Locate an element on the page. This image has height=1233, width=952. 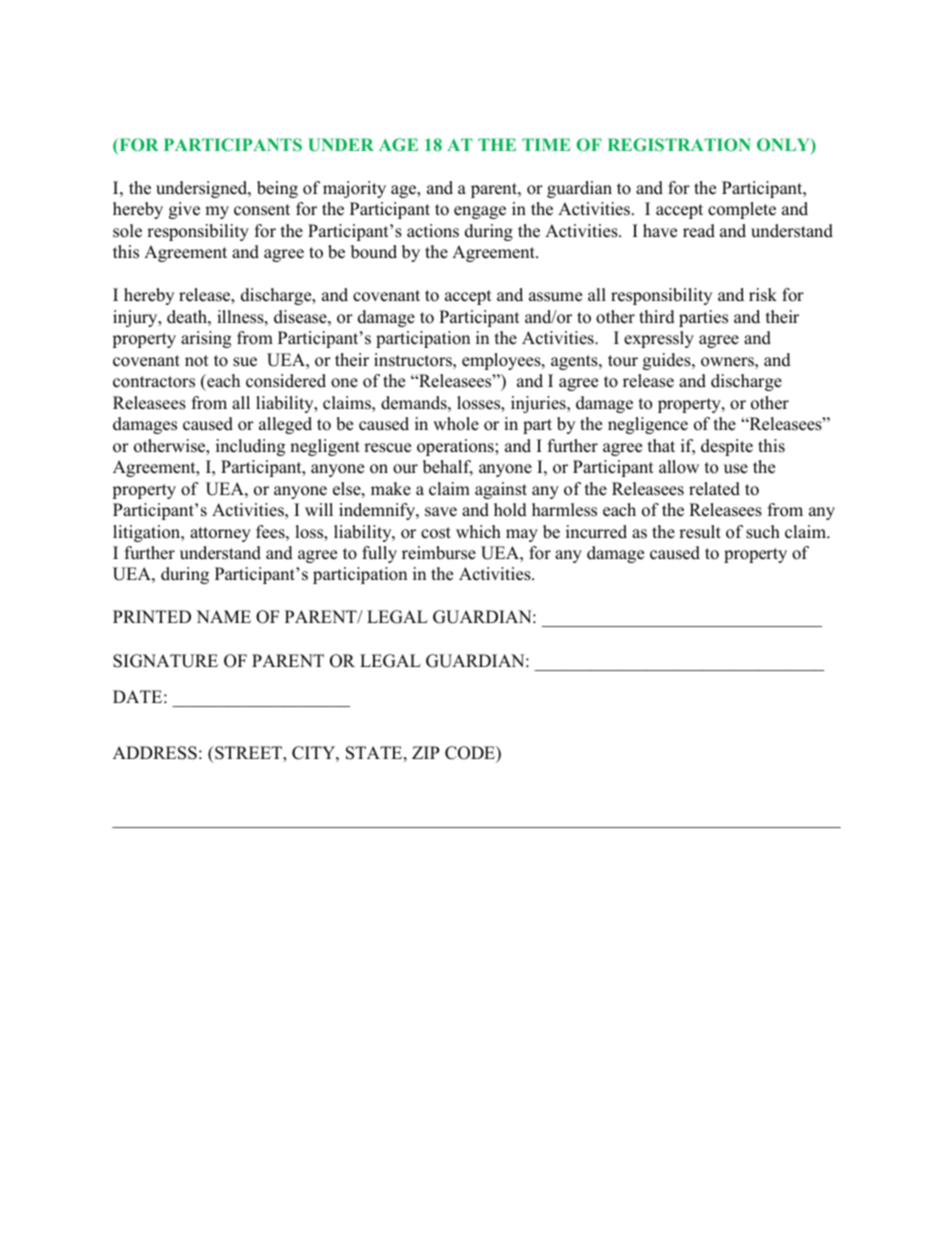
CODE is located at coordinates (471, 754).
